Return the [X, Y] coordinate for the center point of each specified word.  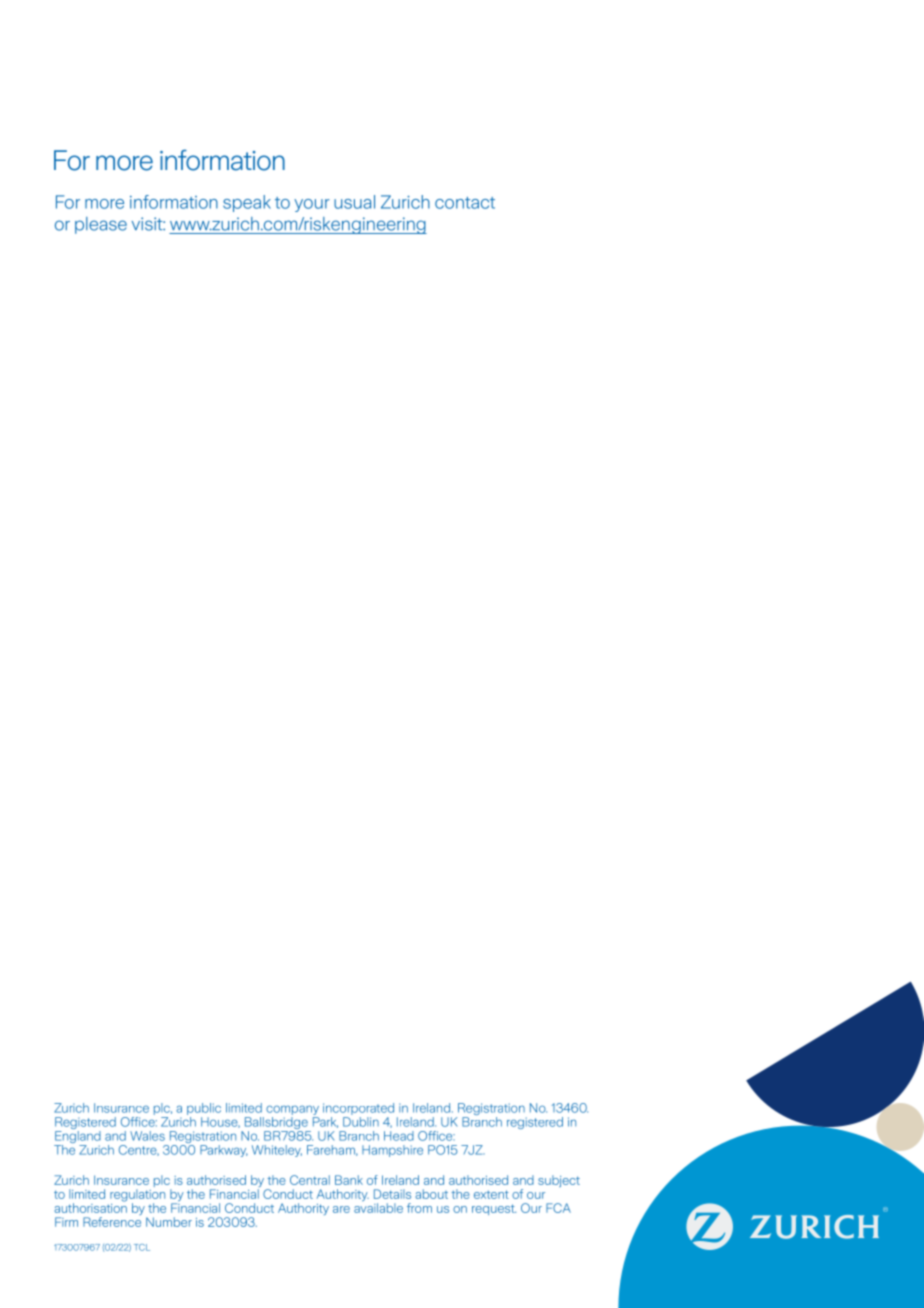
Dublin [361, 1122]
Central [310, 1180]
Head [399, 1136]
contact [465, 203]
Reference [112, 1222]
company [292, 1111]
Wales [147, 1136]
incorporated [358, 1110]
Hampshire [392, 1151]
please [101, 225]
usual [354, 202]
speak [247, 203]
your [312, 205]
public [204, 1110]
